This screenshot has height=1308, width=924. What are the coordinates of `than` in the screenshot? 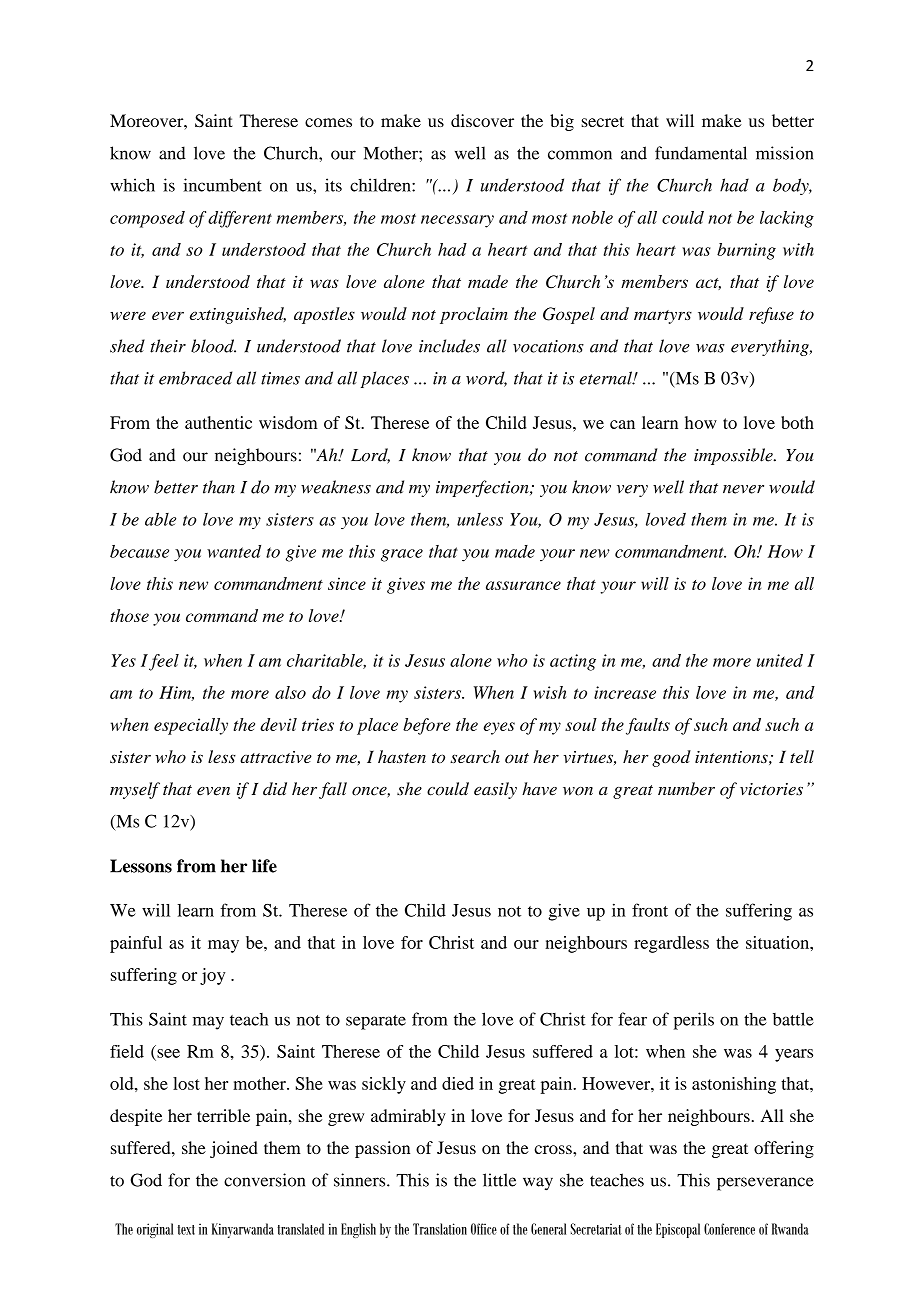 It's located at (219, 487).
